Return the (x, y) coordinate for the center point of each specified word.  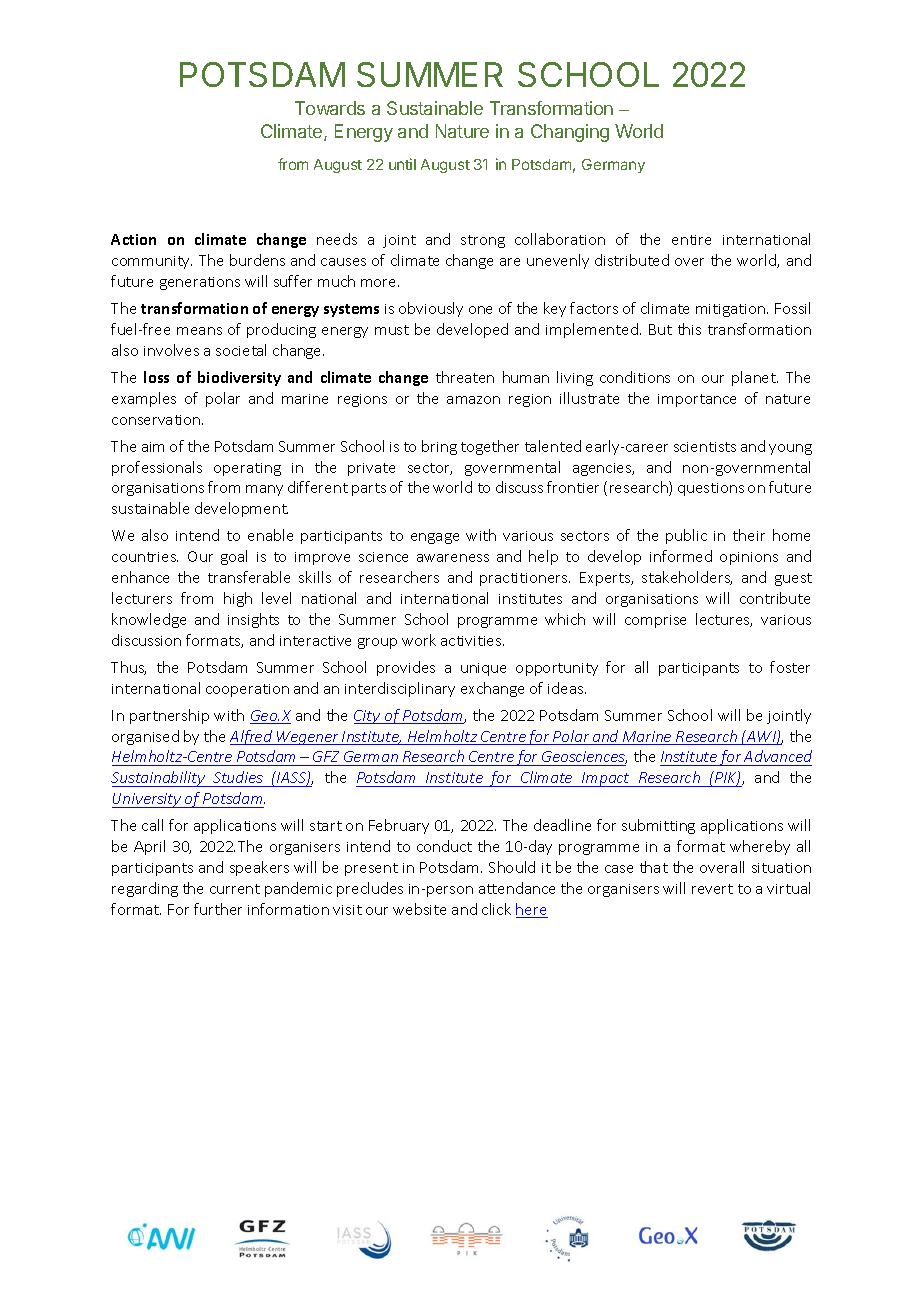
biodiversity (239, 378)
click (496, 909)
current (235, 889)
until (402, 164)
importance (697, 400)
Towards (330, 108)
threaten (465, 377)
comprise (655, 621)
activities (472, 641)
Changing (570, 133)
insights (253, 620)
